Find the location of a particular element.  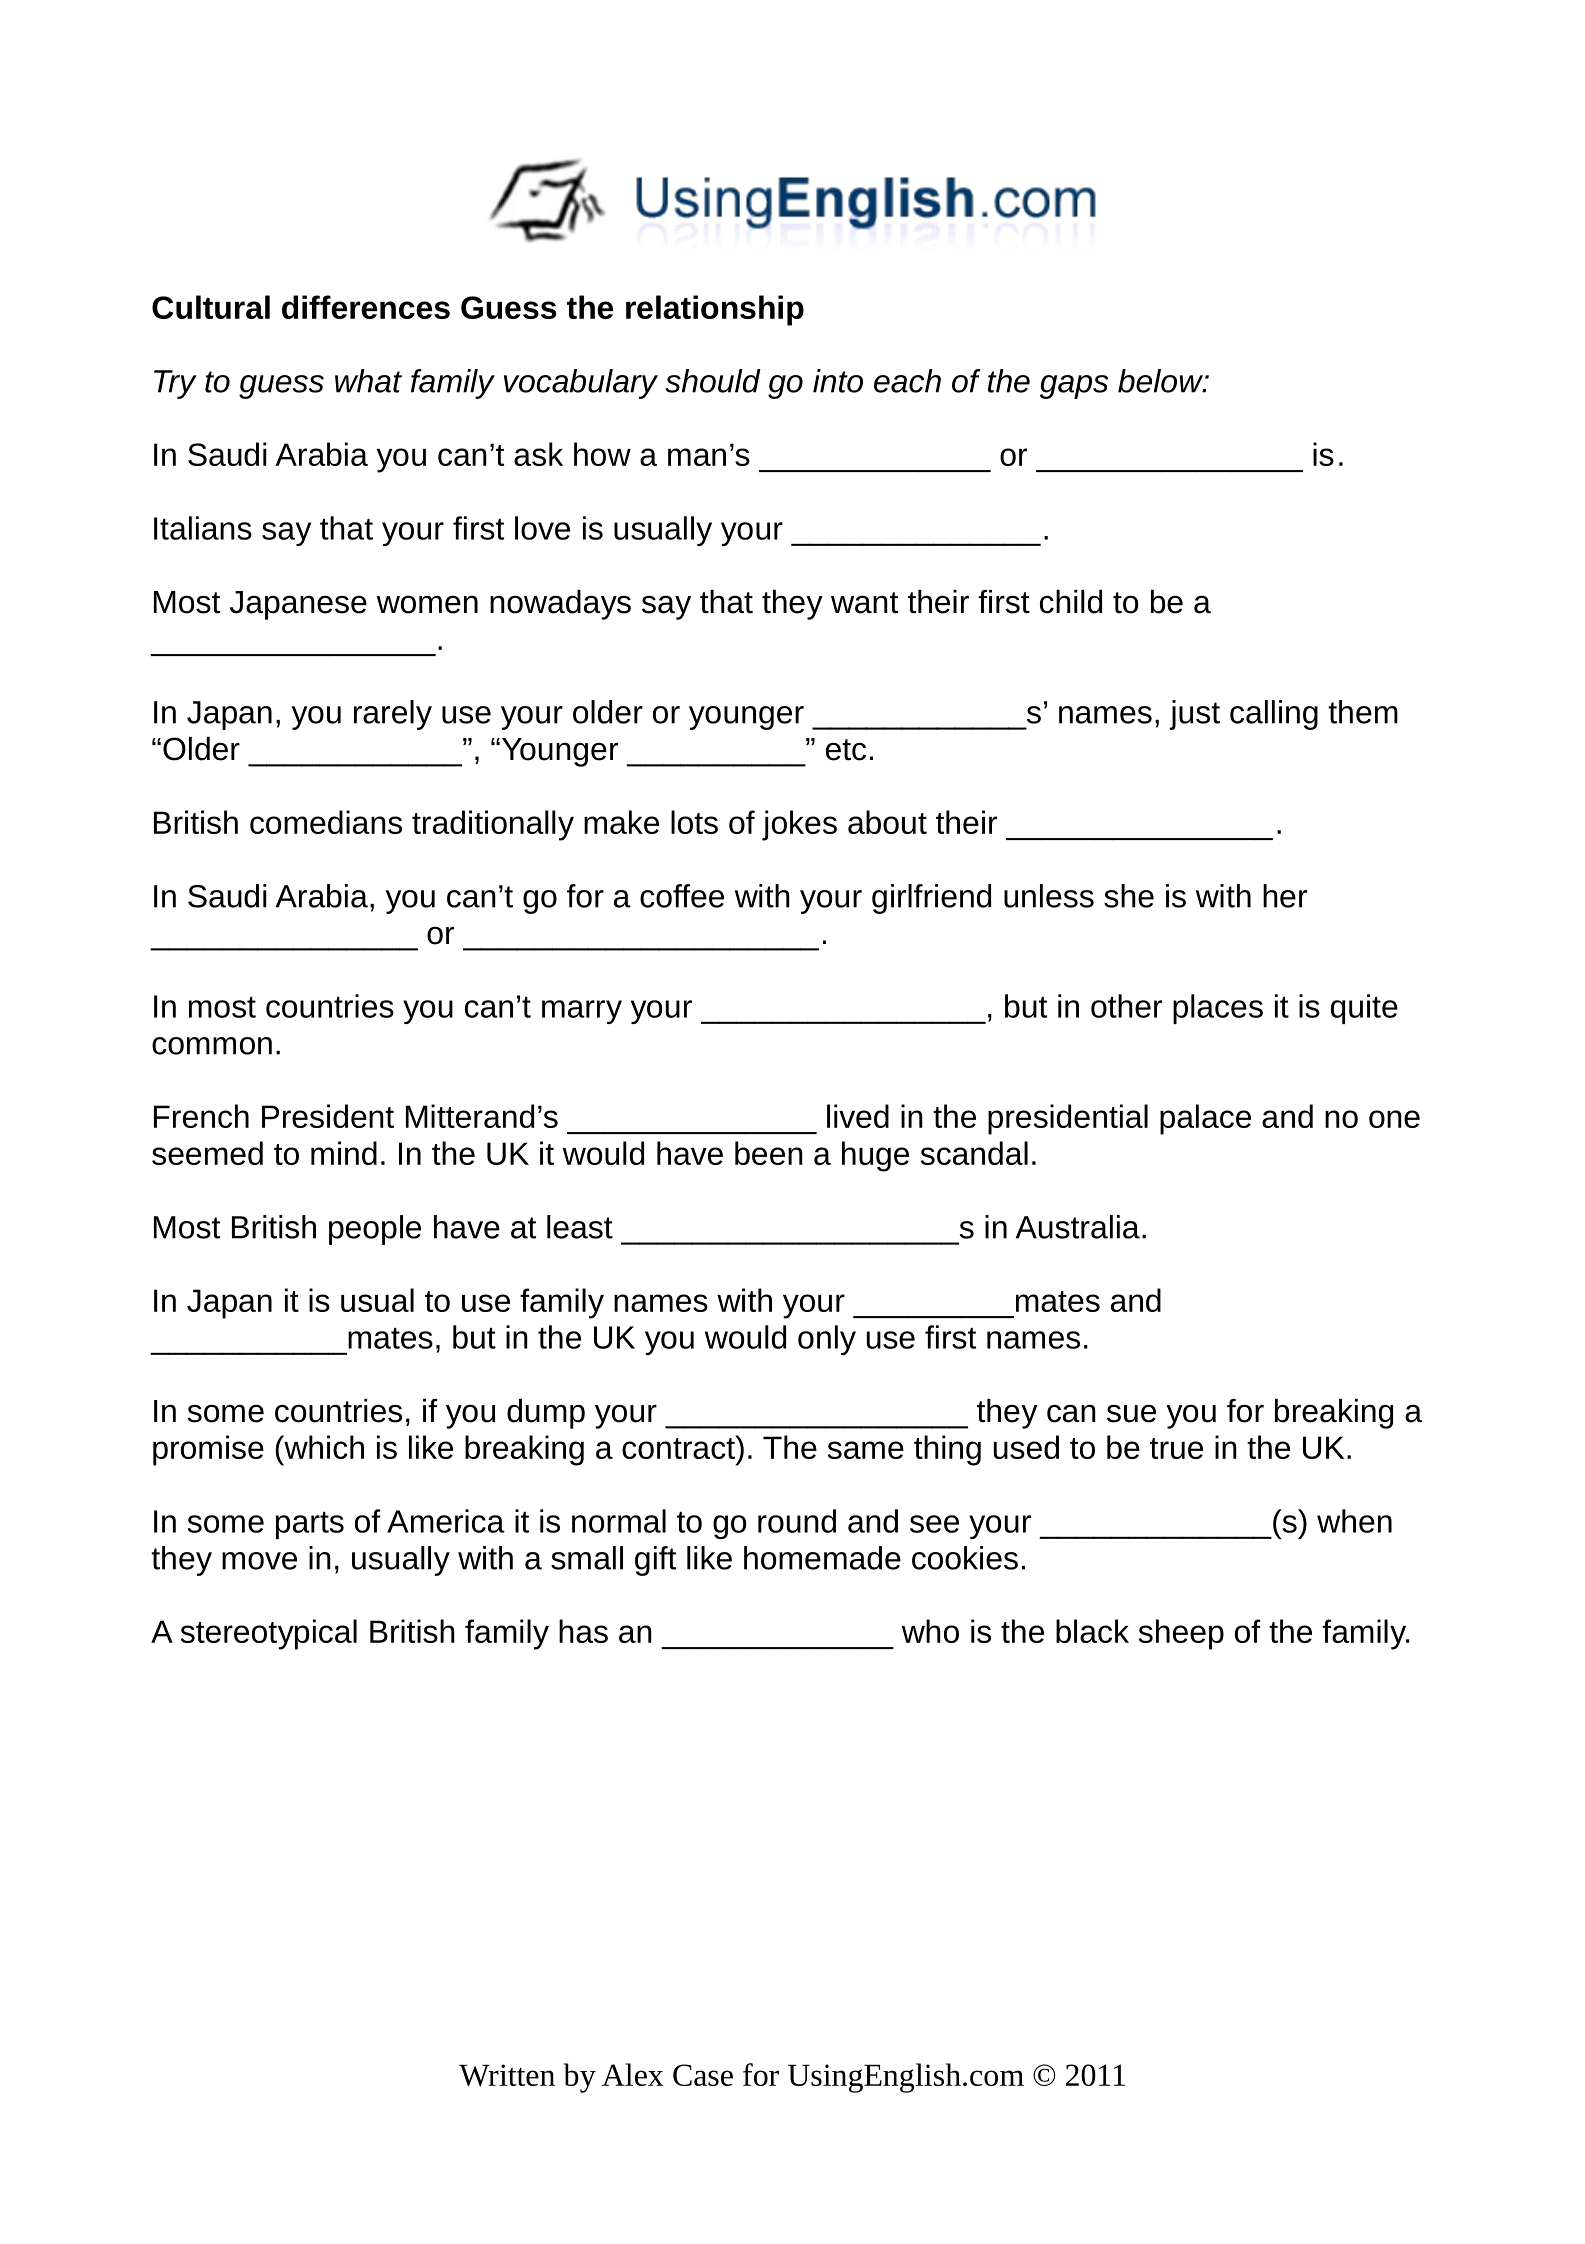

below is located at coordinates (1161, 381).
